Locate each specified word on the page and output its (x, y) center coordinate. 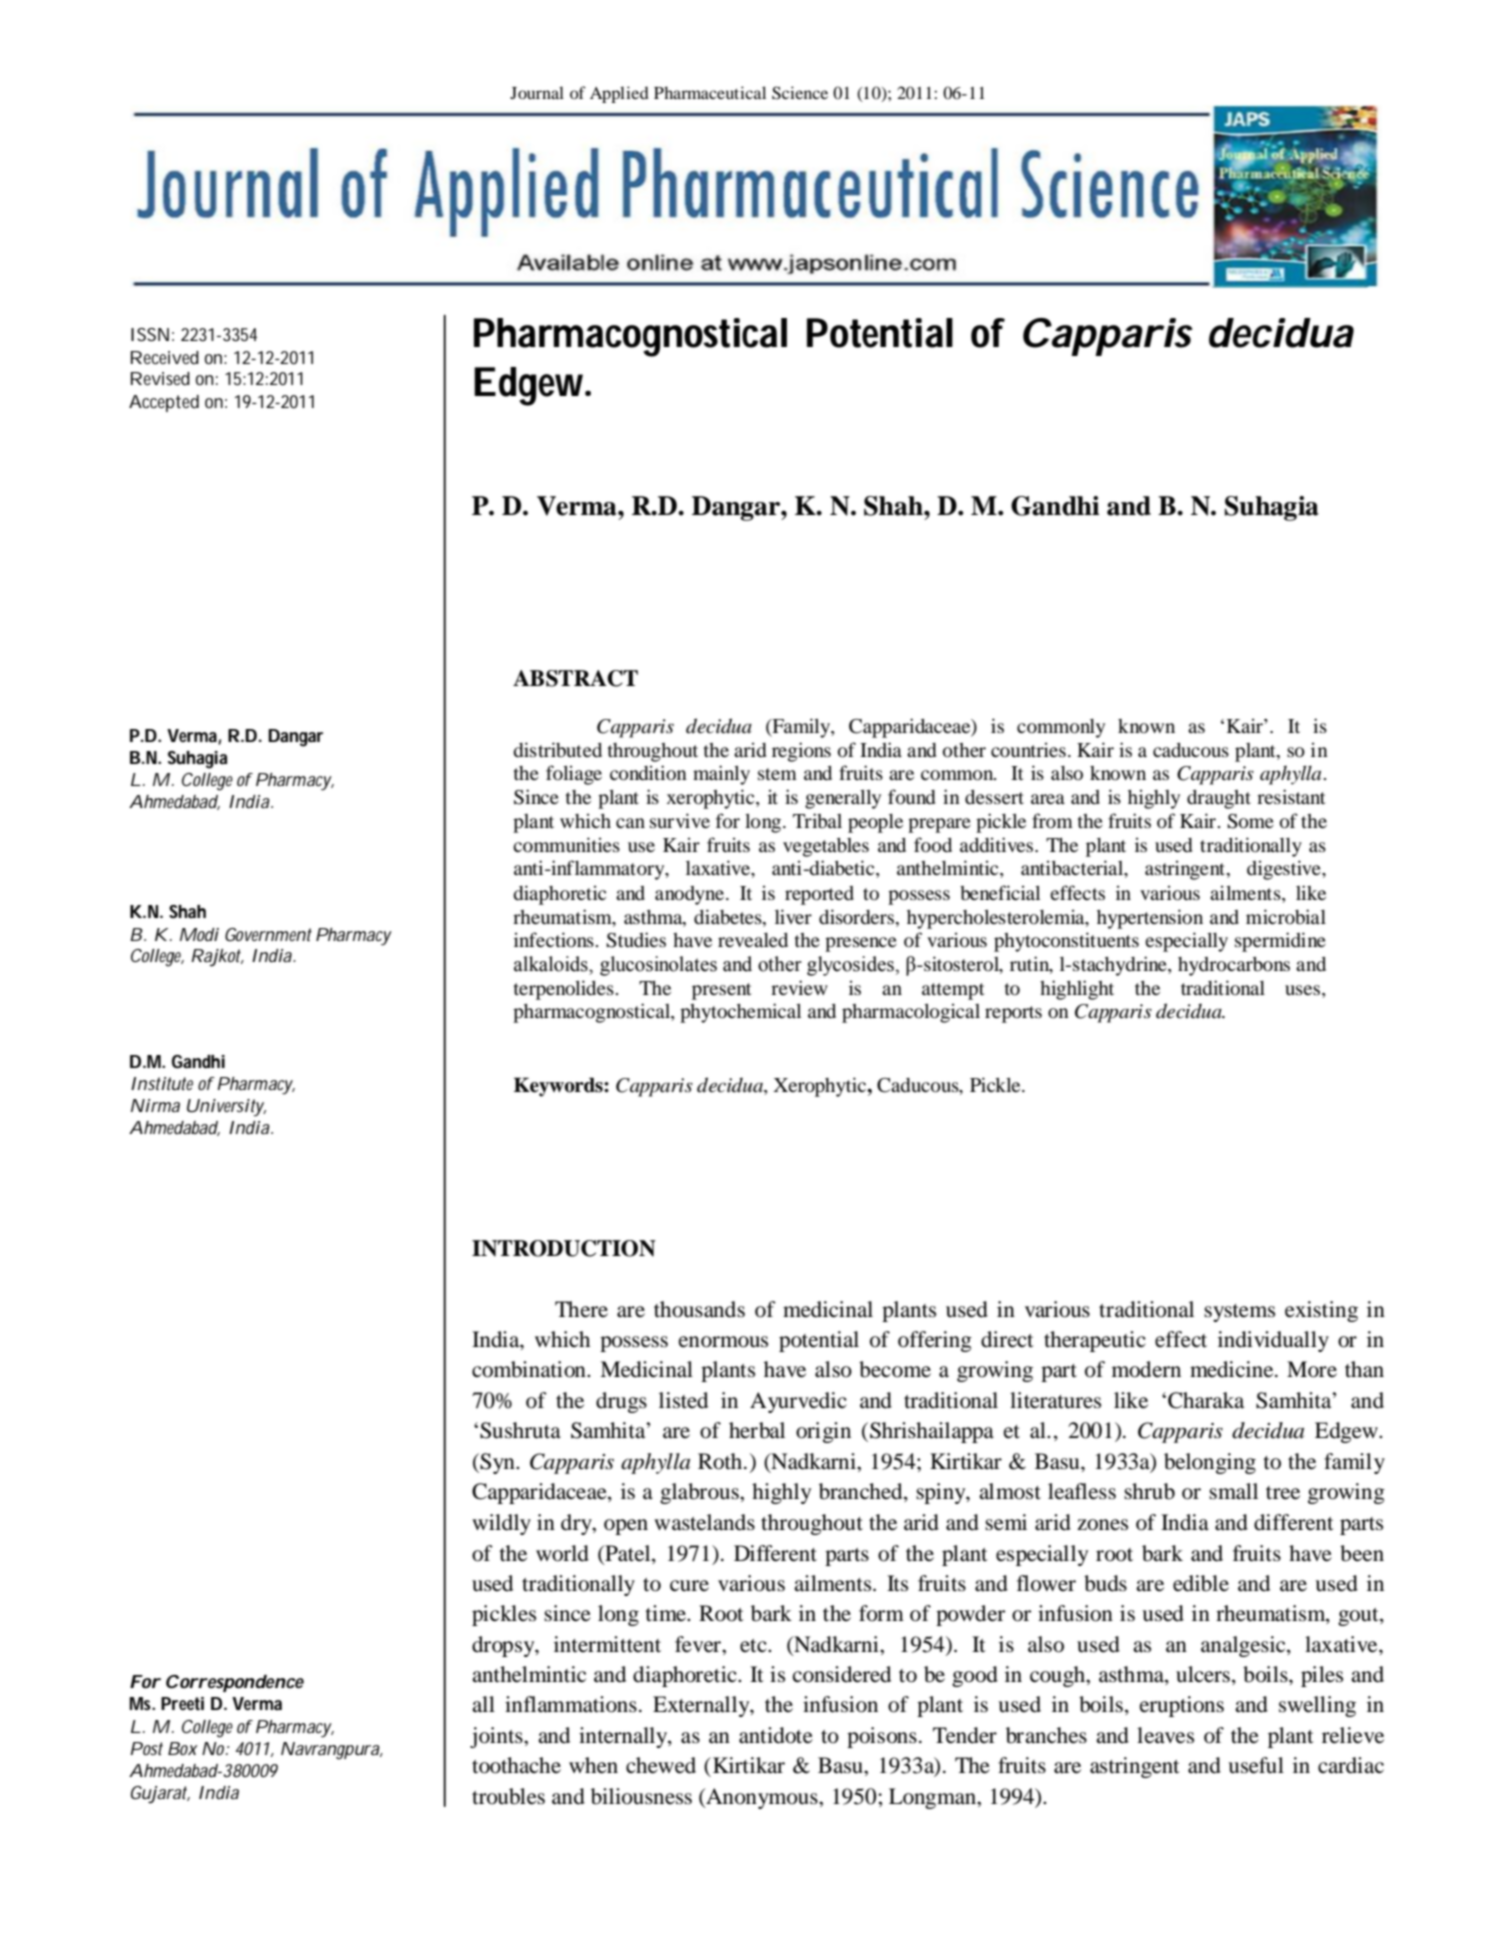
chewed (661, 1765)
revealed (753, 940)
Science (800, 93)
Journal (537, 92)
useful (1256, 1765)
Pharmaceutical (710, 92)
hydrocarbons (1234, 966)
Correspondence (235, 1683)
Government (268, 934)
